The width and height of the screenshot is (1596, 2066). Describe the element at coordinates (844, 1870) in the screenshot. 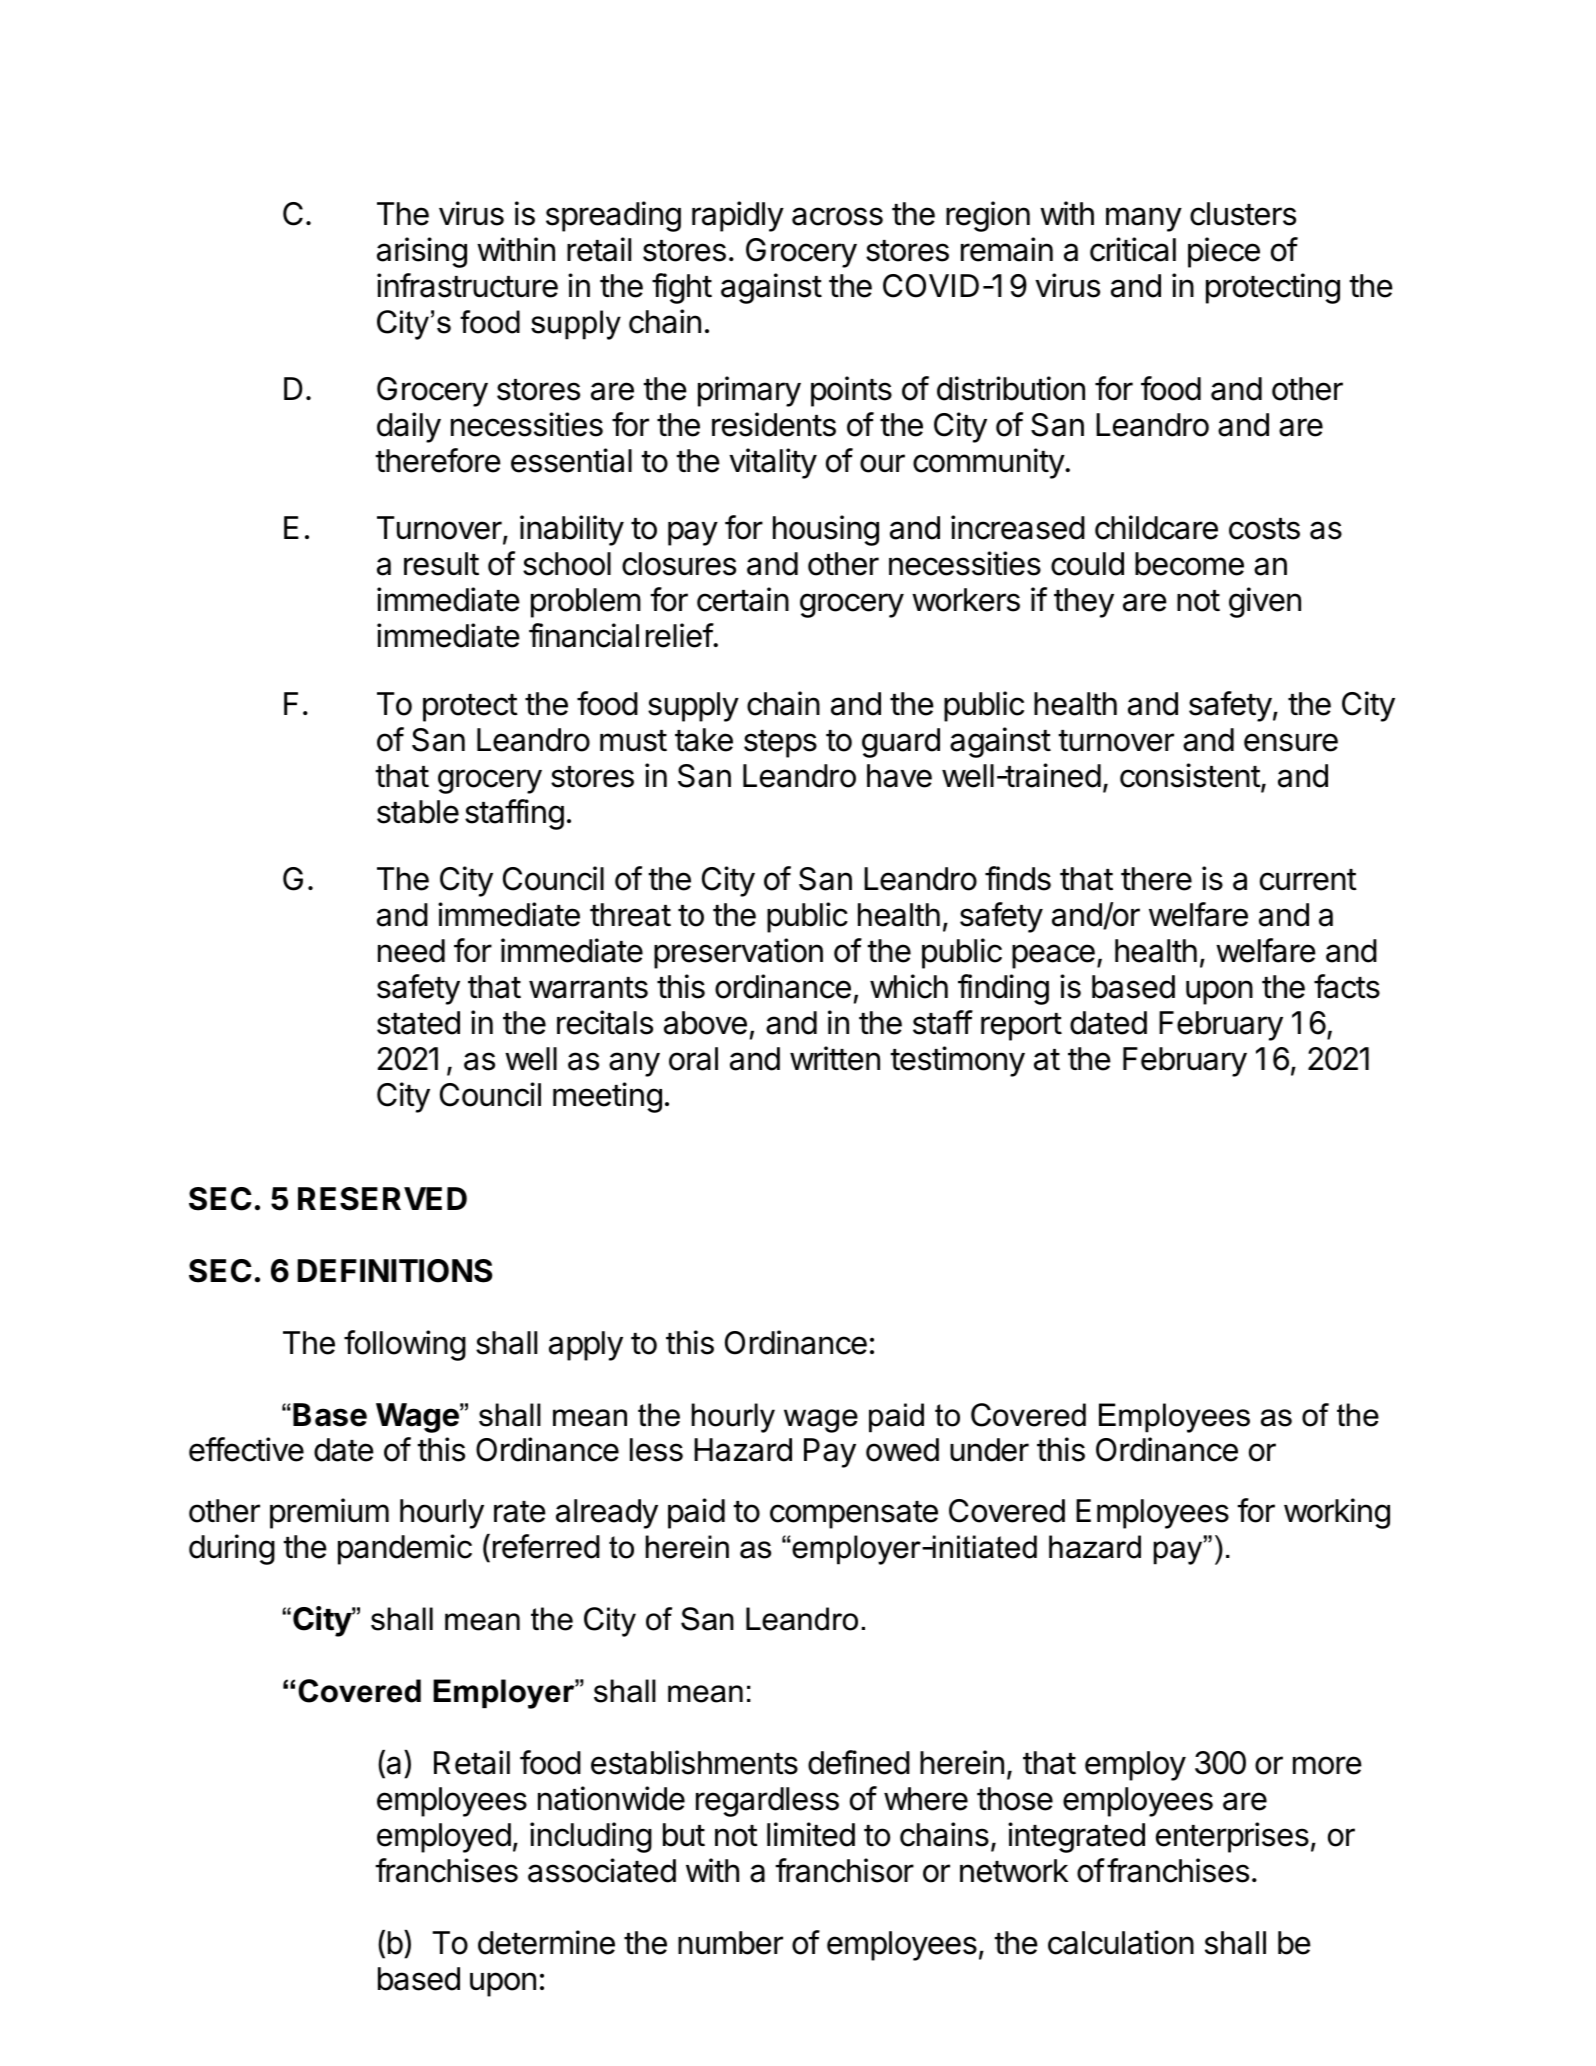

I see `franchisor` at that location.
